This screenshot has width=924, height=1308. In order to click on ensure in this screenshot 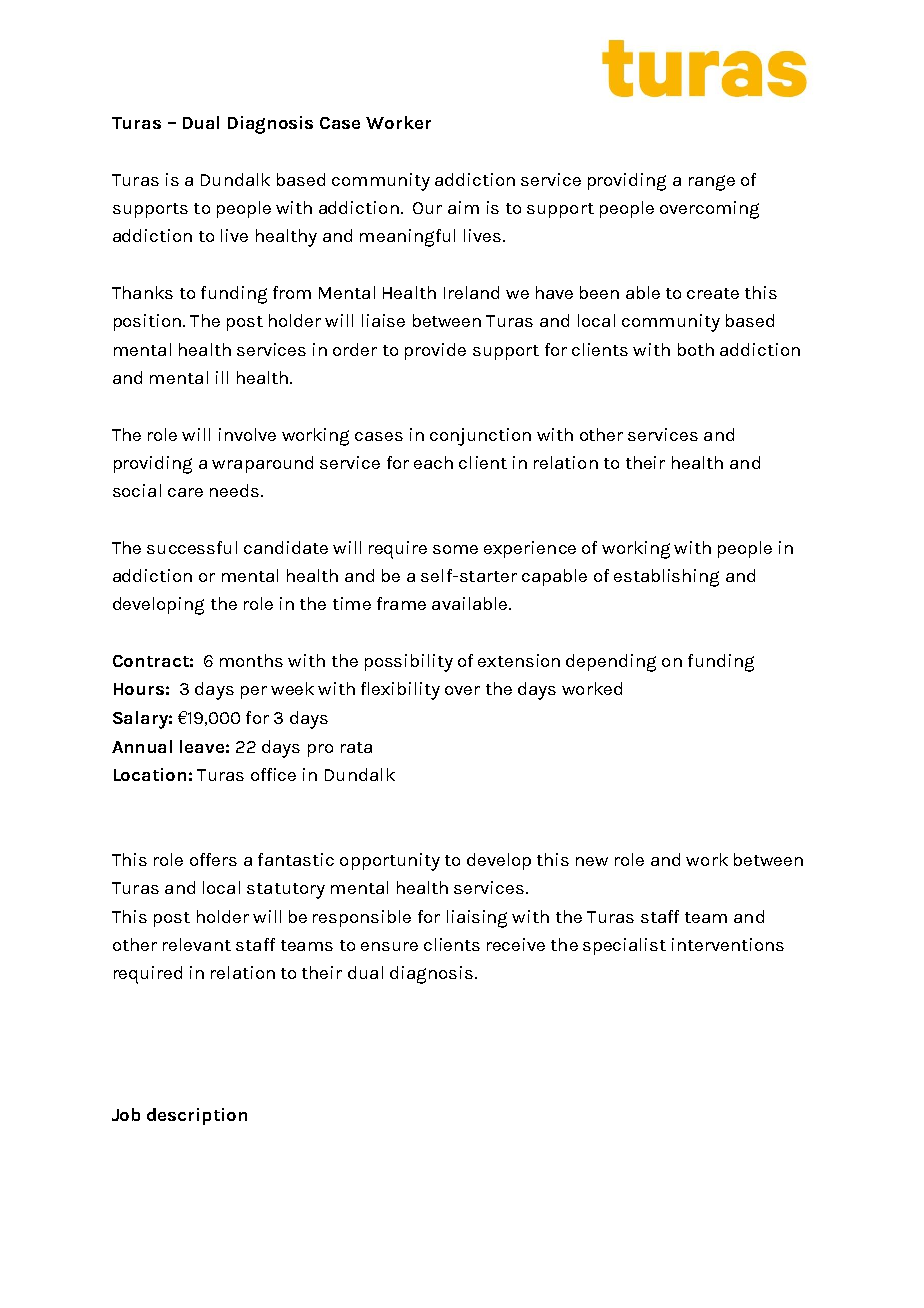, I will do `click(389, 946)`.
